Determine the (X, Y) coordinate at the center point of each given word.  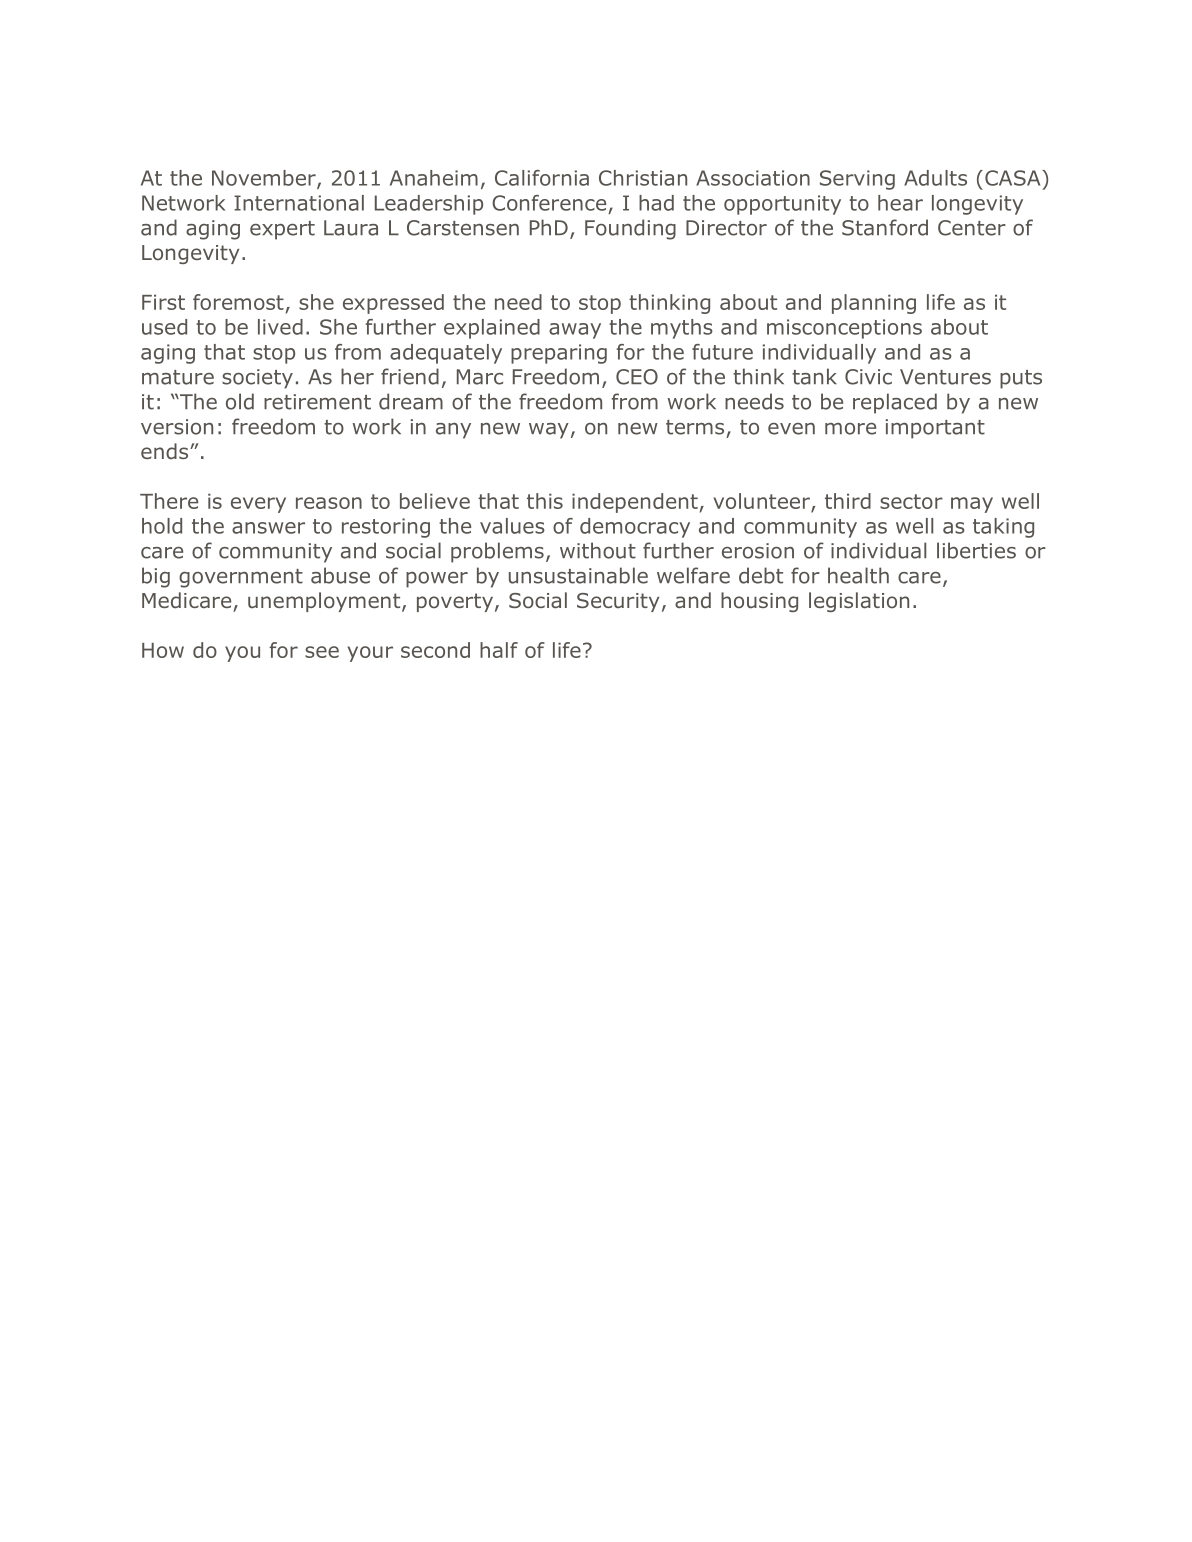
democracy (635, 528)
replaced (895, 403)
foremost (238, 302)
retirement (317, 402)
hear (900, 203)
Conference (549, 203)
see (322, 652)
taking (1003, 528)
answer (268, 528)
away (575, 331)
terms (695, 427)
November (265, 179)
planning (874, 304)
